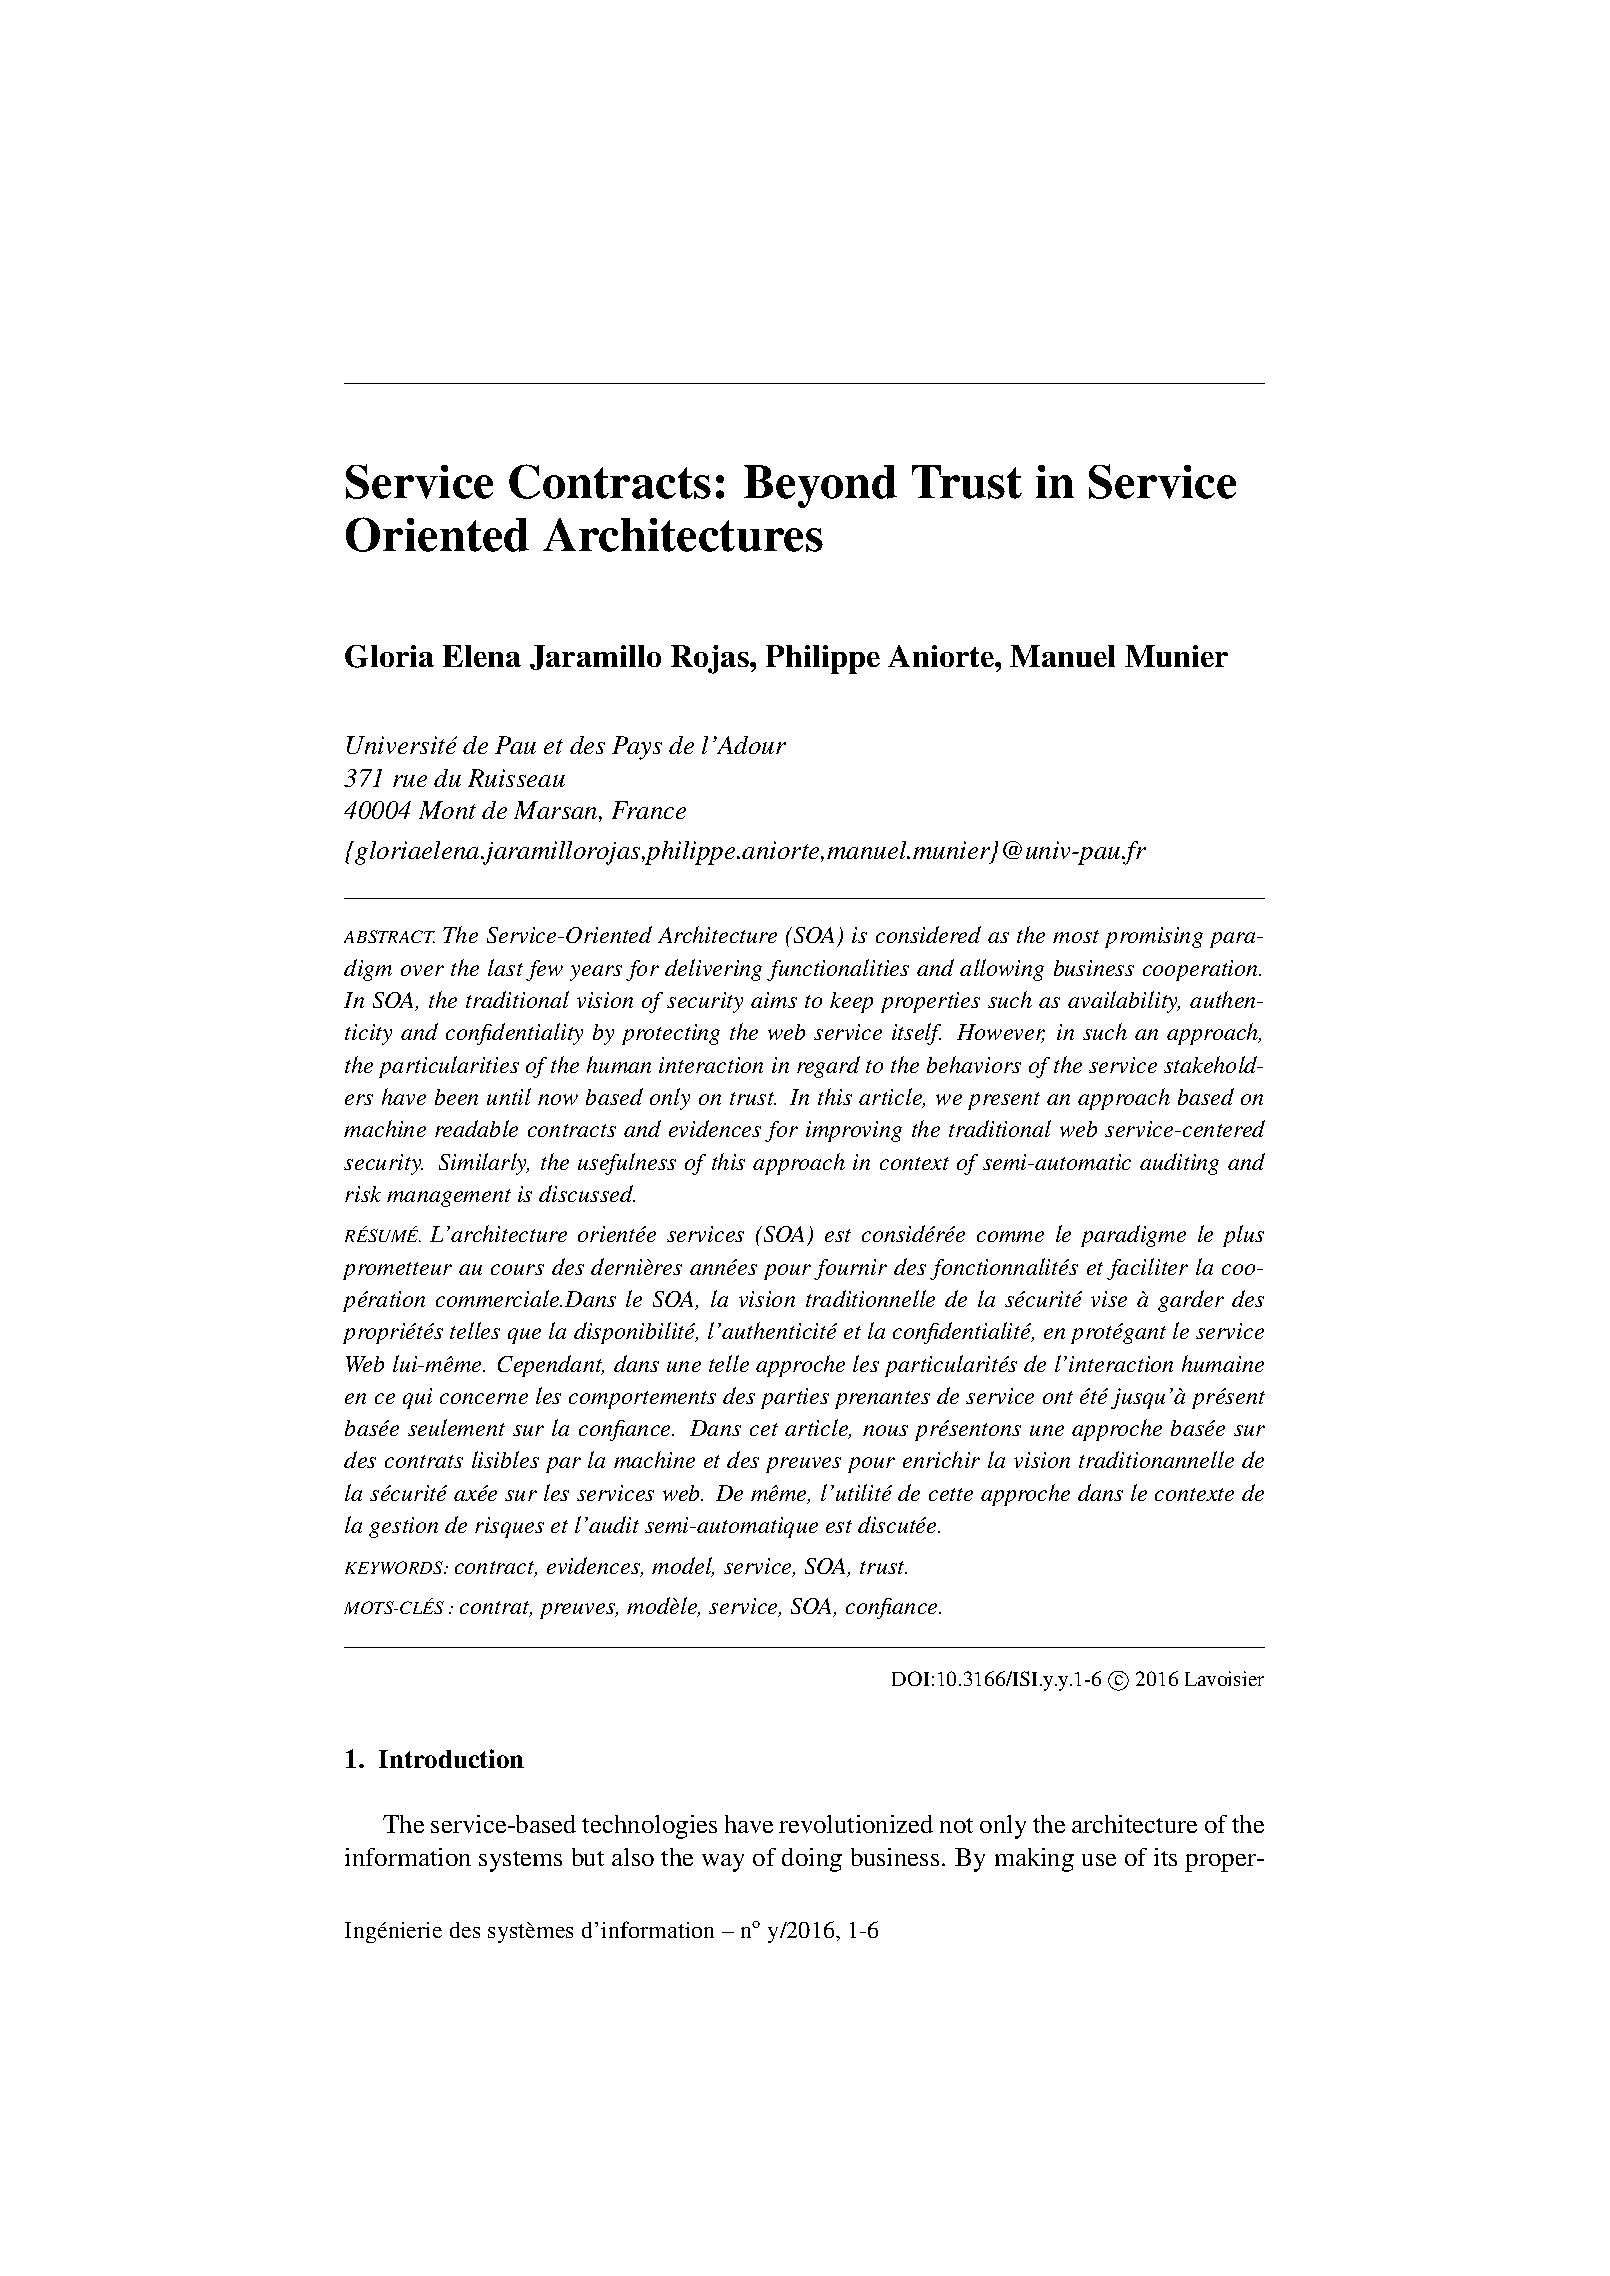 This screenshot has width=1610, height=2276. I want to click on doing, so click(812, 1860).
